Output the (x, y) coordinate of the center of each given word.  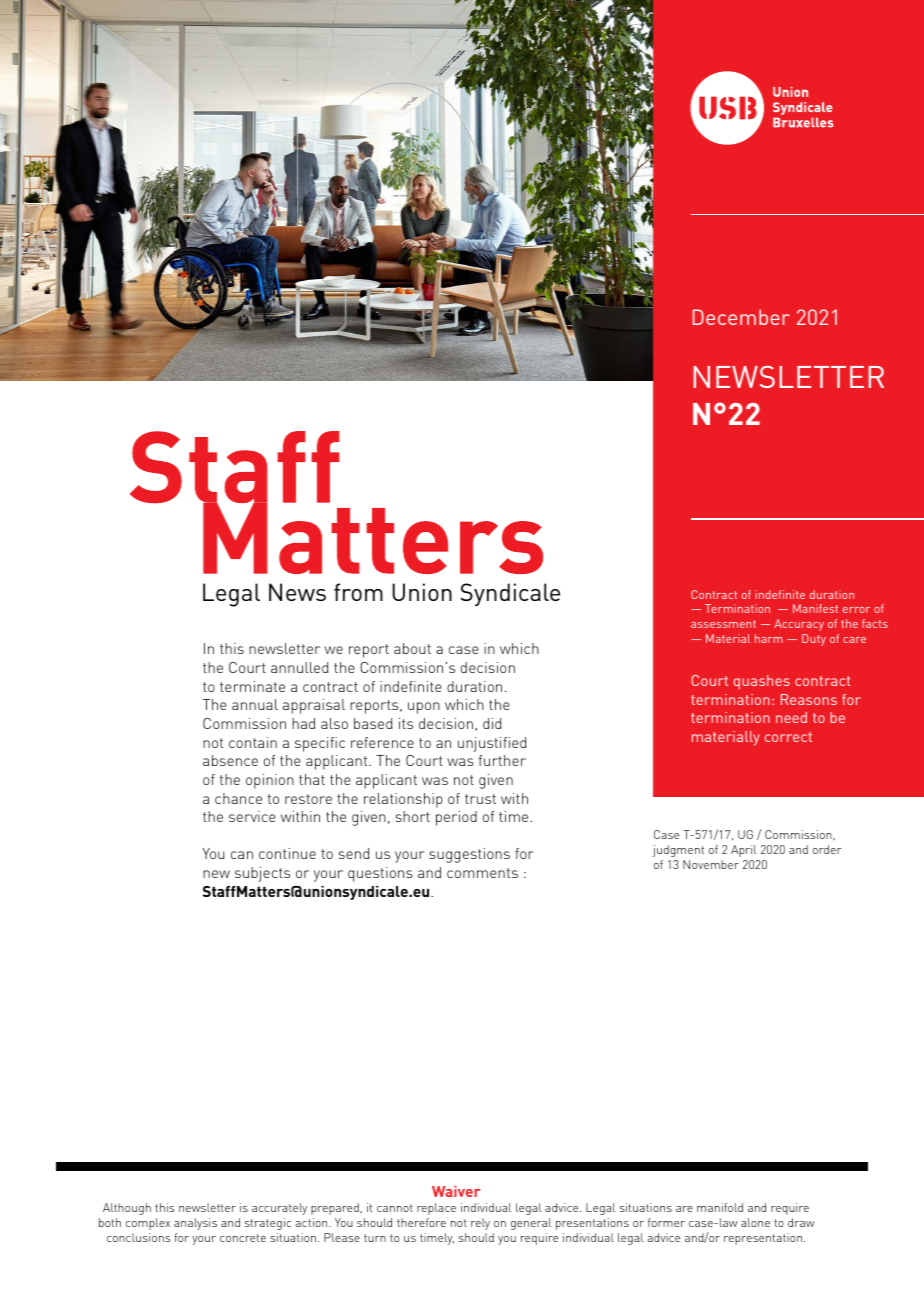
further (502, 760)
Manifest (815, 608)
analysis (195, 1224)
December (741, 317)
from (358, 592)
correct (788, 737)
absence (230, 760)
